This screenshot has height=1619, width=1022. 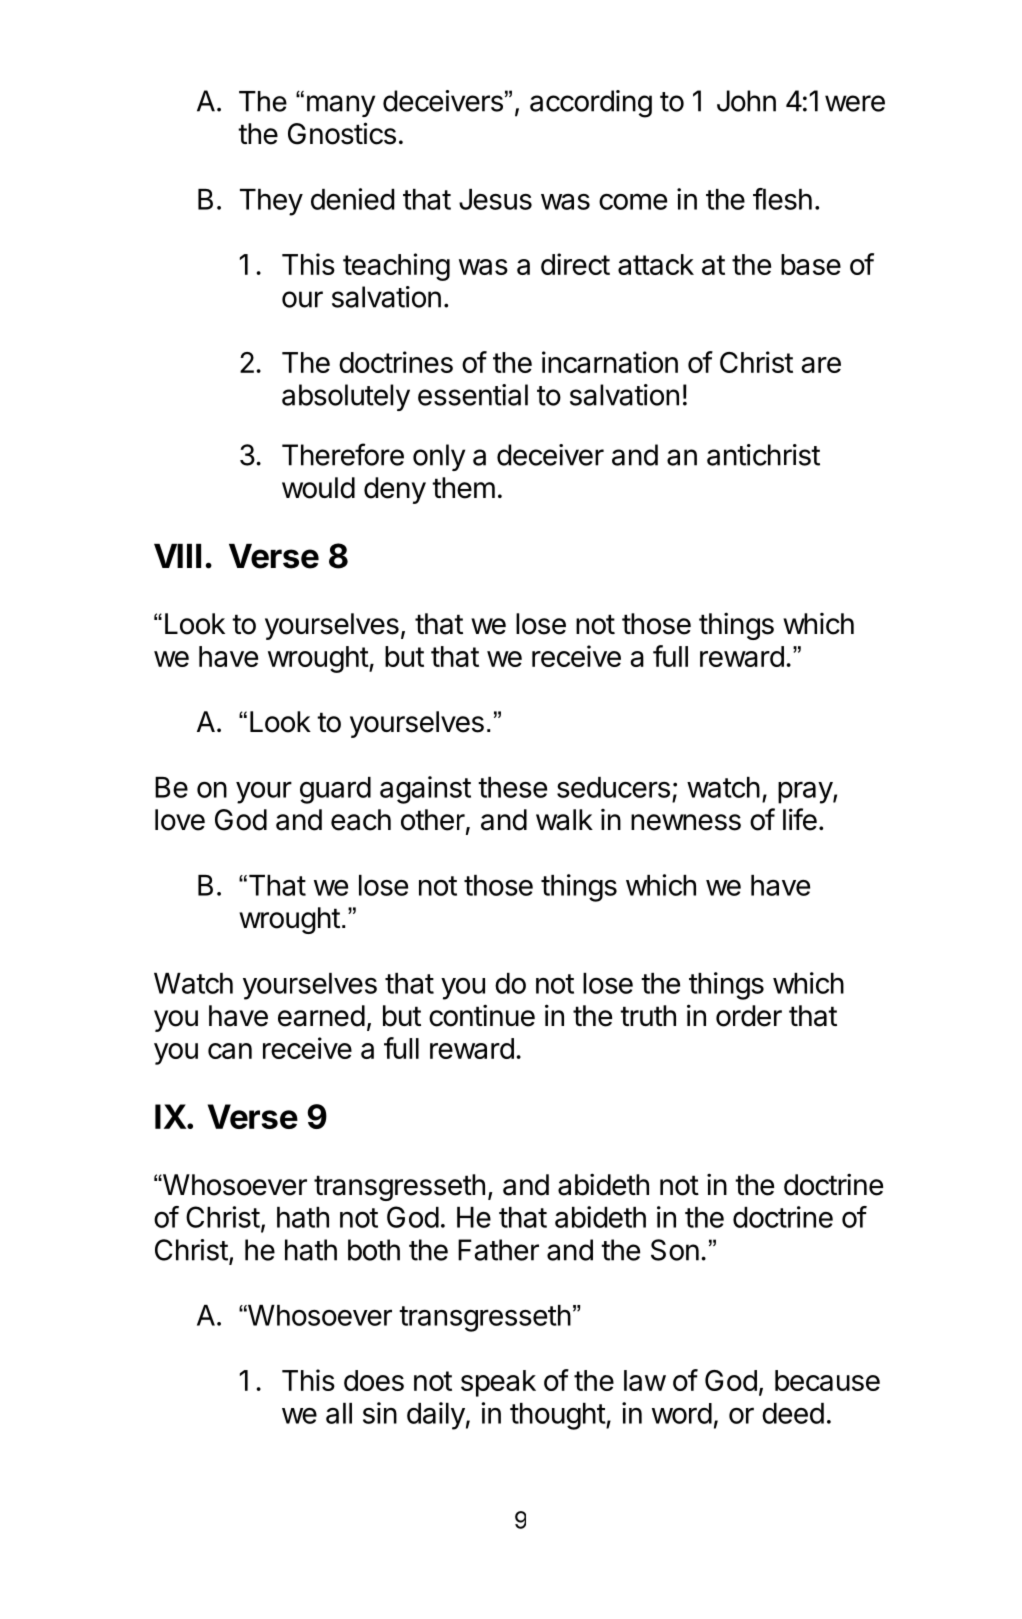 I want to click on John, so click(x=746, y=101).
